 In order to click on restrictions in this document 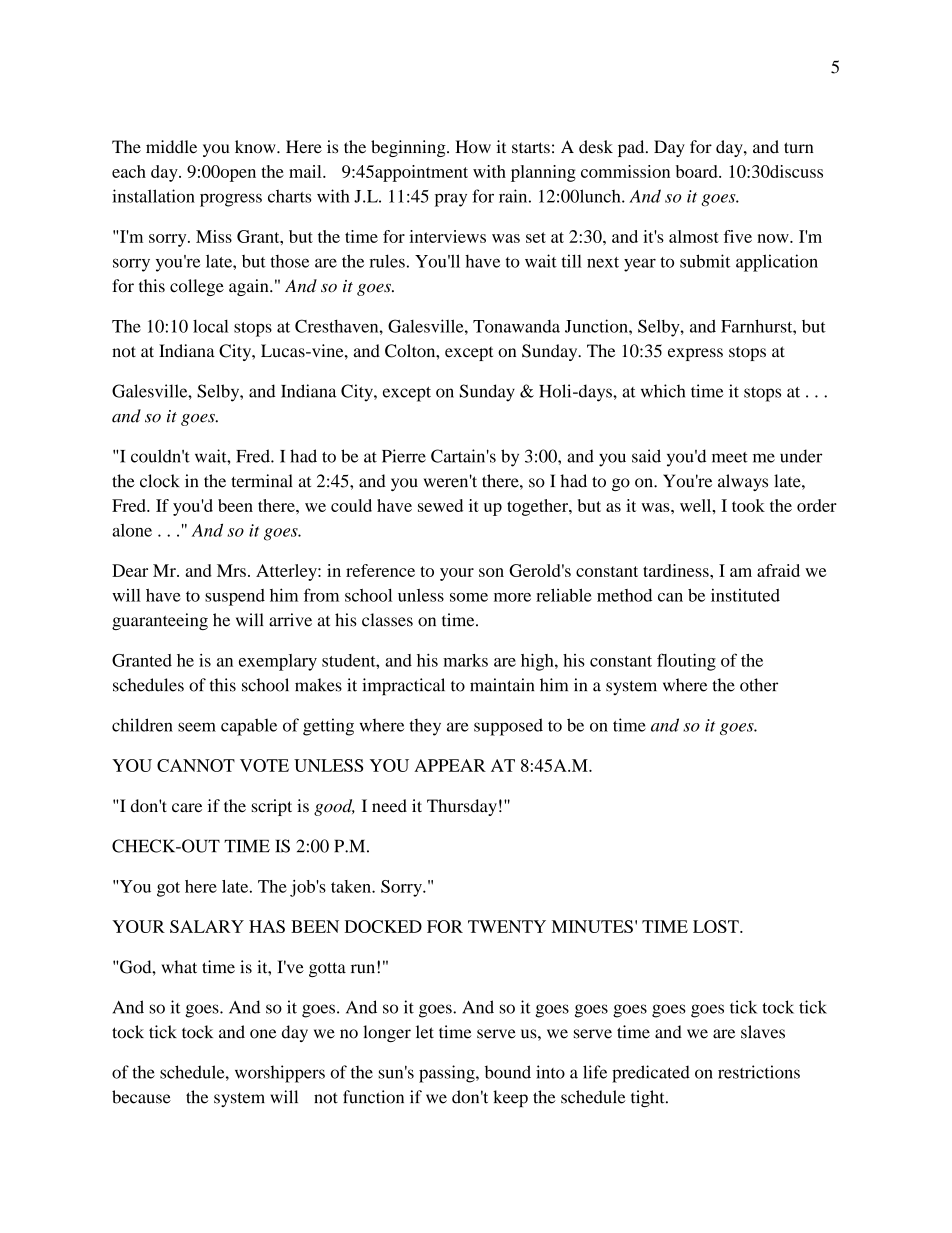, I will do `click(759, 1072)`.
